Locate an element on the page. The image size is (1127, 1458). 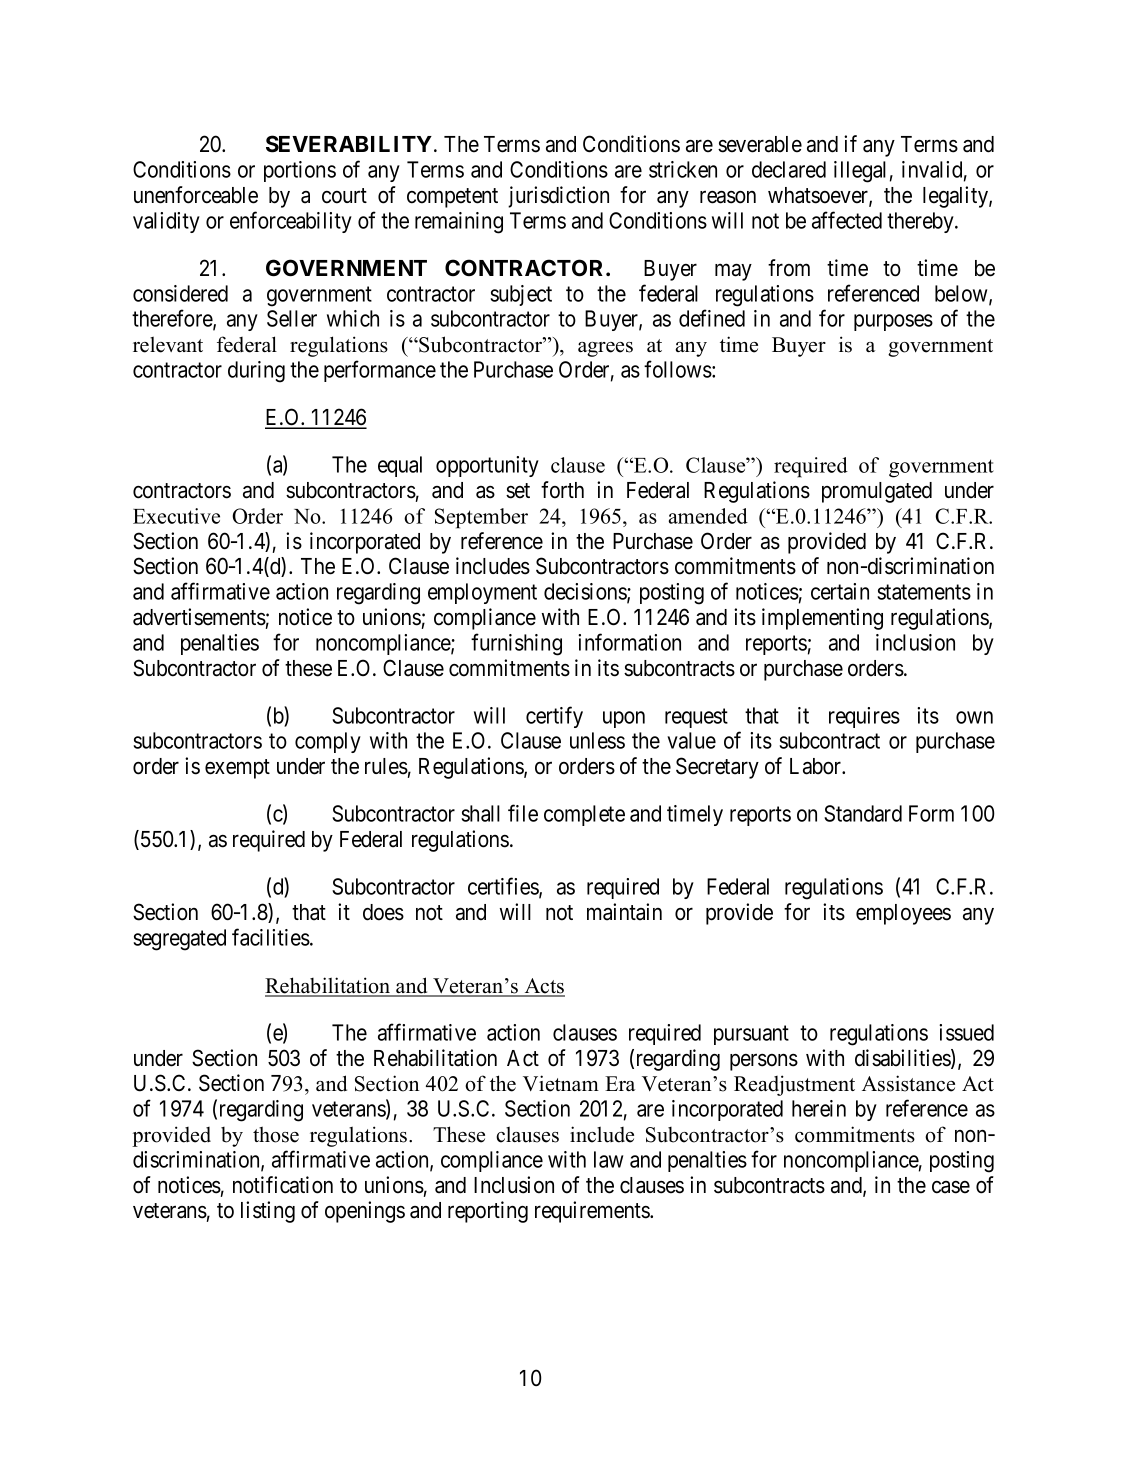
during is located at coordinates (256, 372).
